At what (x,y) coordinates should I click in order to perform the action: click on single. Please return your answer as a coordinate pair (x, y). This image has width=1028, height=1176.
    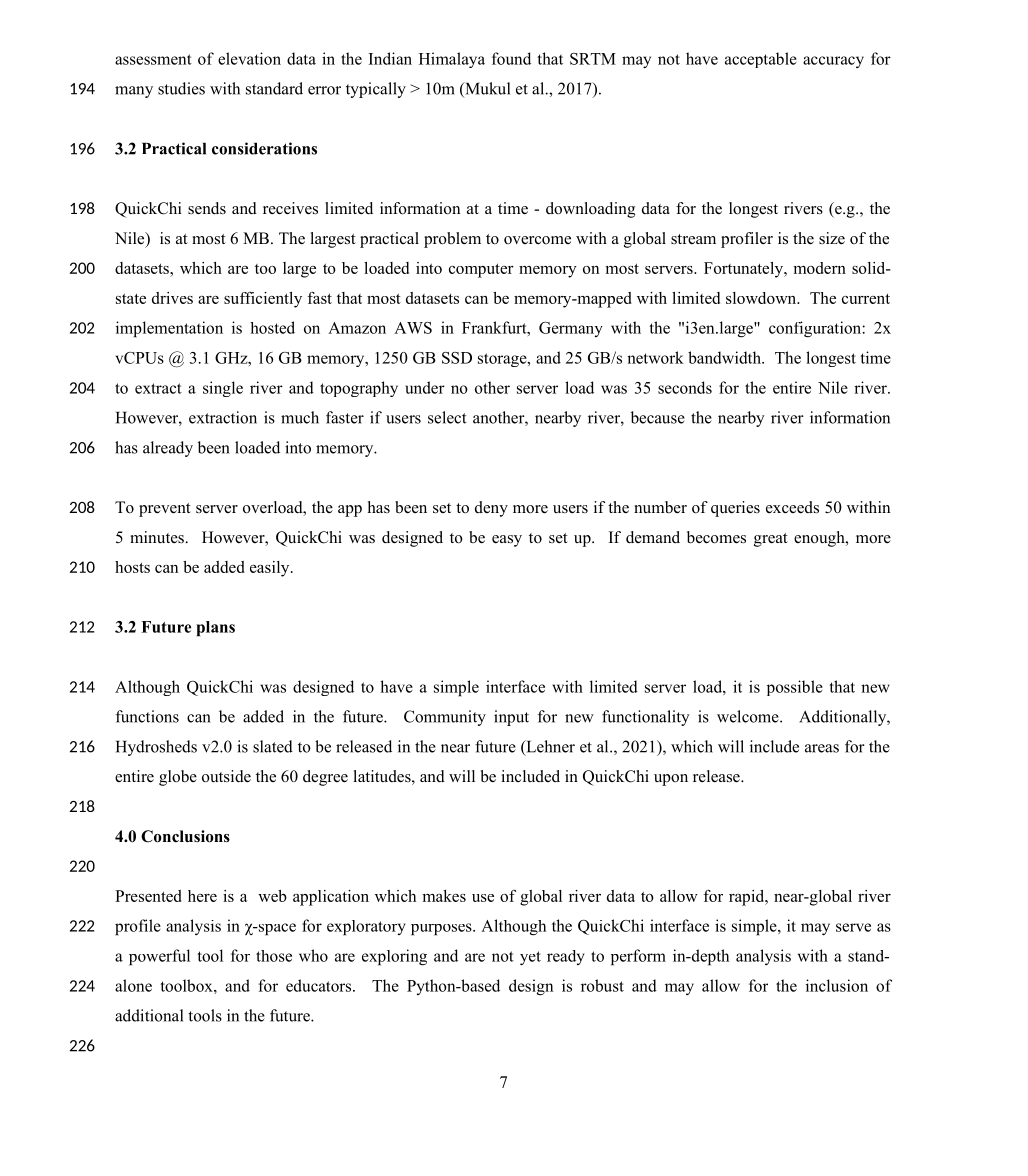
    Looking at the image, I should click on (223, 389).
